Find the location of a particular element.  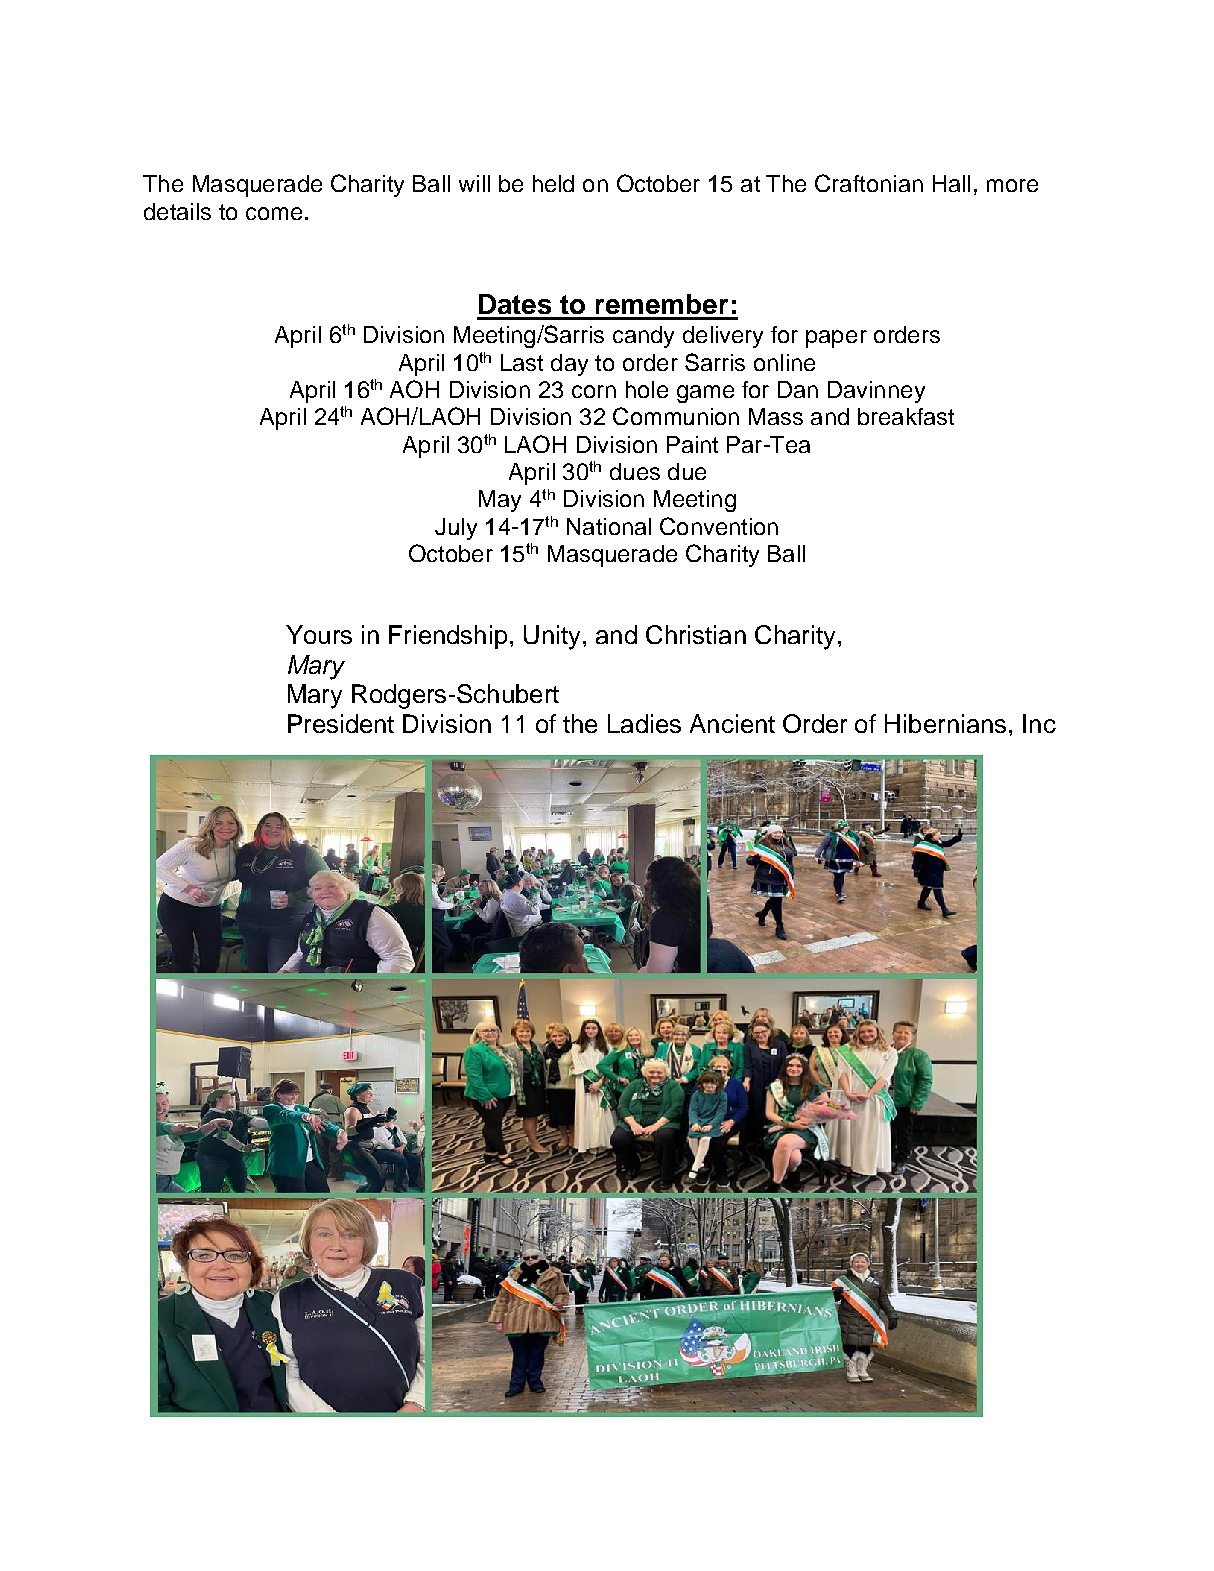

President is located at coordinates (341, 723).
